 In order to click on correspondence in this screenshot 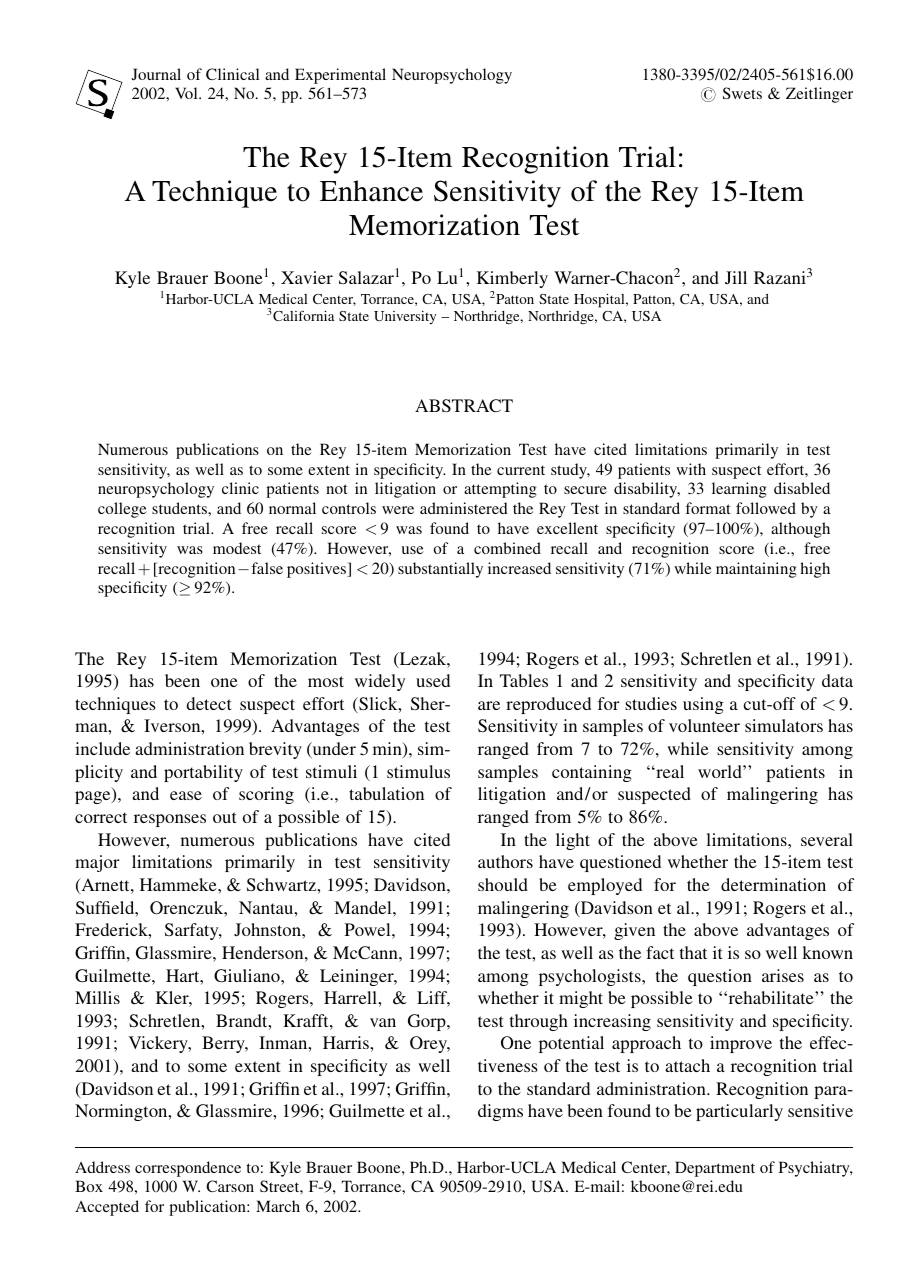, I will do `click(188, 1169)`.
